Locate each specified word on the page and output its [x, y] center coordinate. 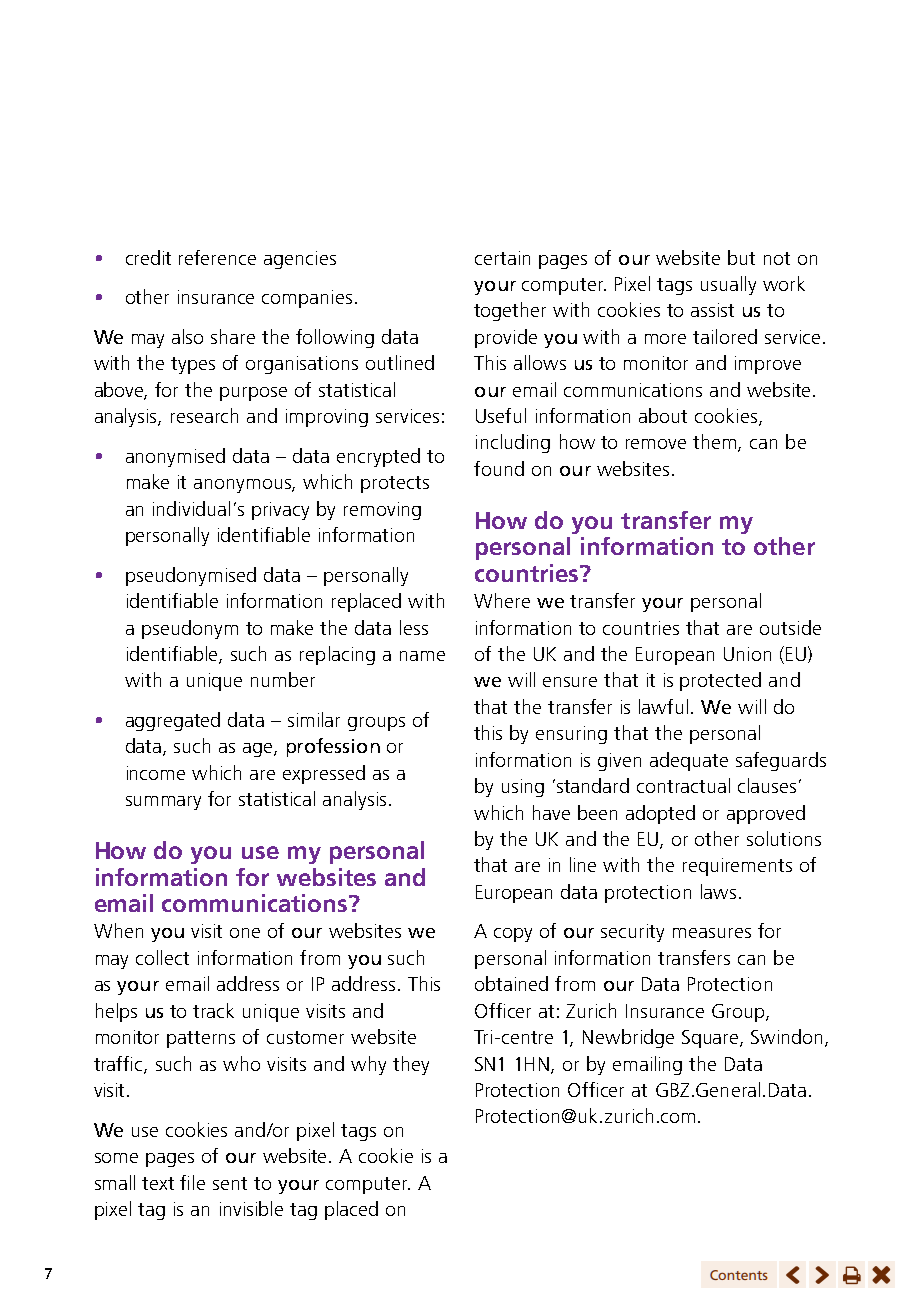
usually [728, 285]
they [411, 1065]
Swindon [788, 1038]
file [192, 1182]
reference [217, 257]
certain [502, 258]
